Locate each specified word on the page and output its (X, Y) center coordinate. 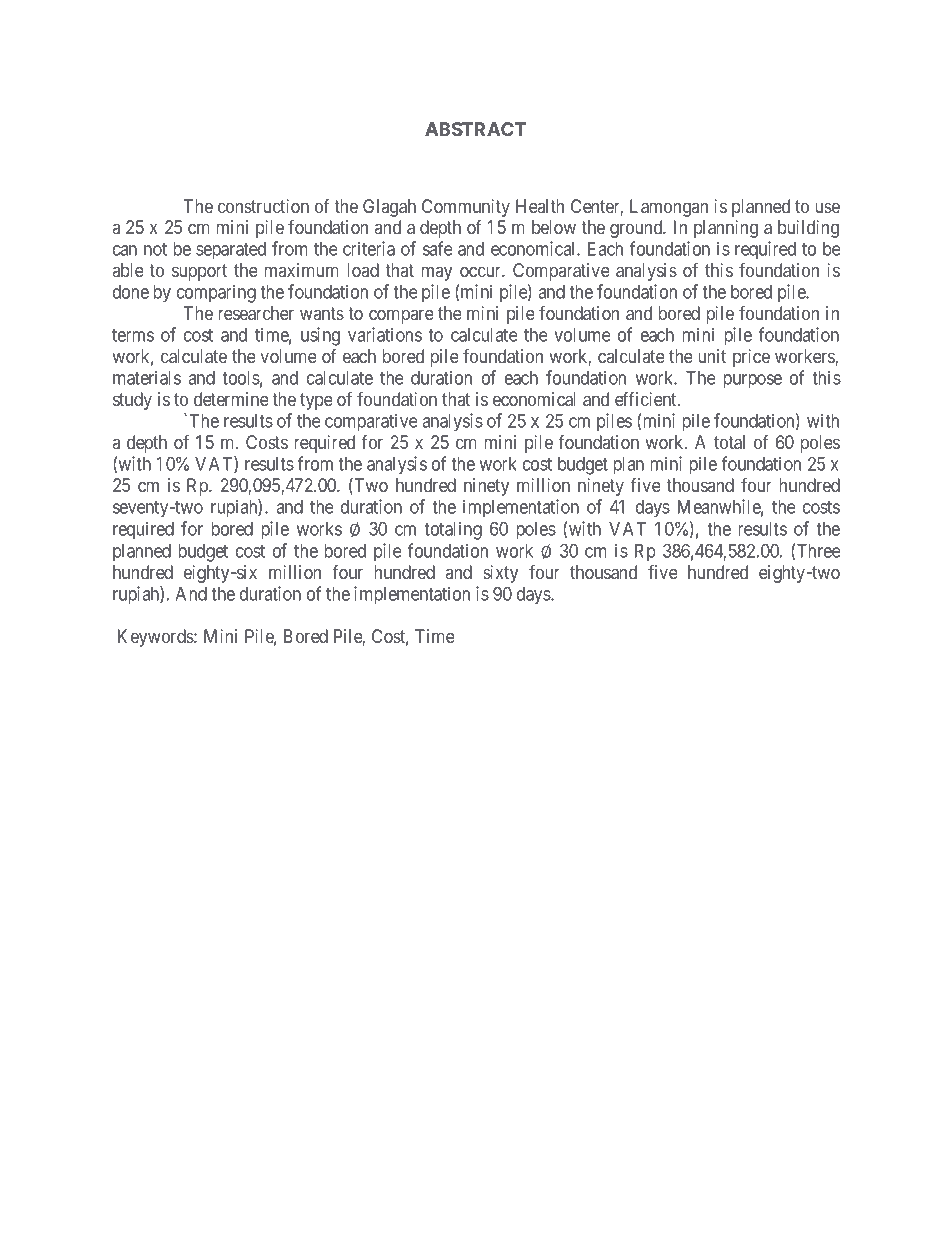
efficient (647, 399)
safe (438, 248)
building (808, 229)
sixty (500, 574)
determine (231, 399)
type (316, 401)
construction (263, 206)
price (751, 358)
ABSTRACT (475, 129)
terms (133, 335)
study (132, 401)
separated (231, 251)
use (828, 207)
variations (385, 334)
